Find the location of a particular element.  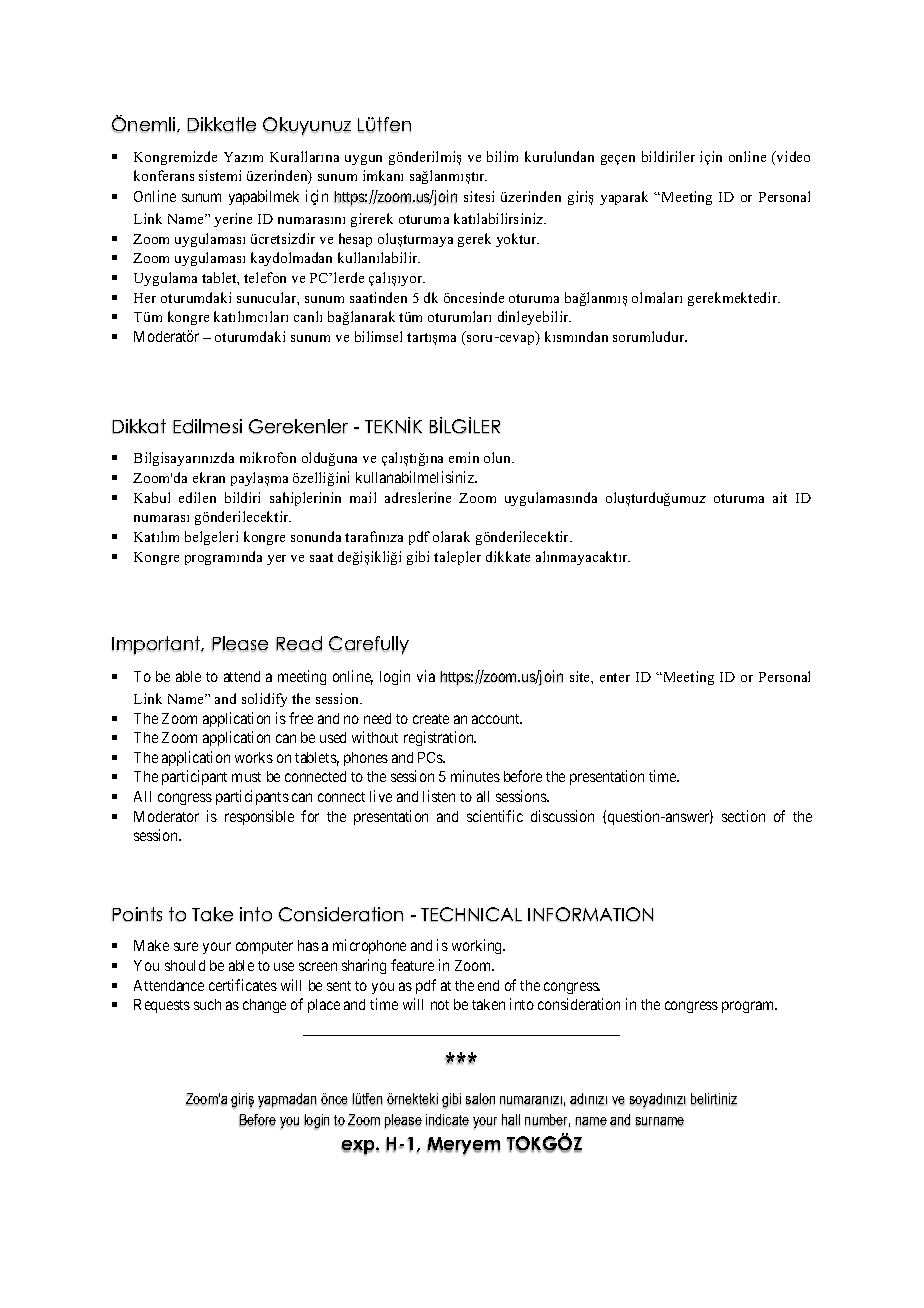

olun is located at coordinates (499, 457).
